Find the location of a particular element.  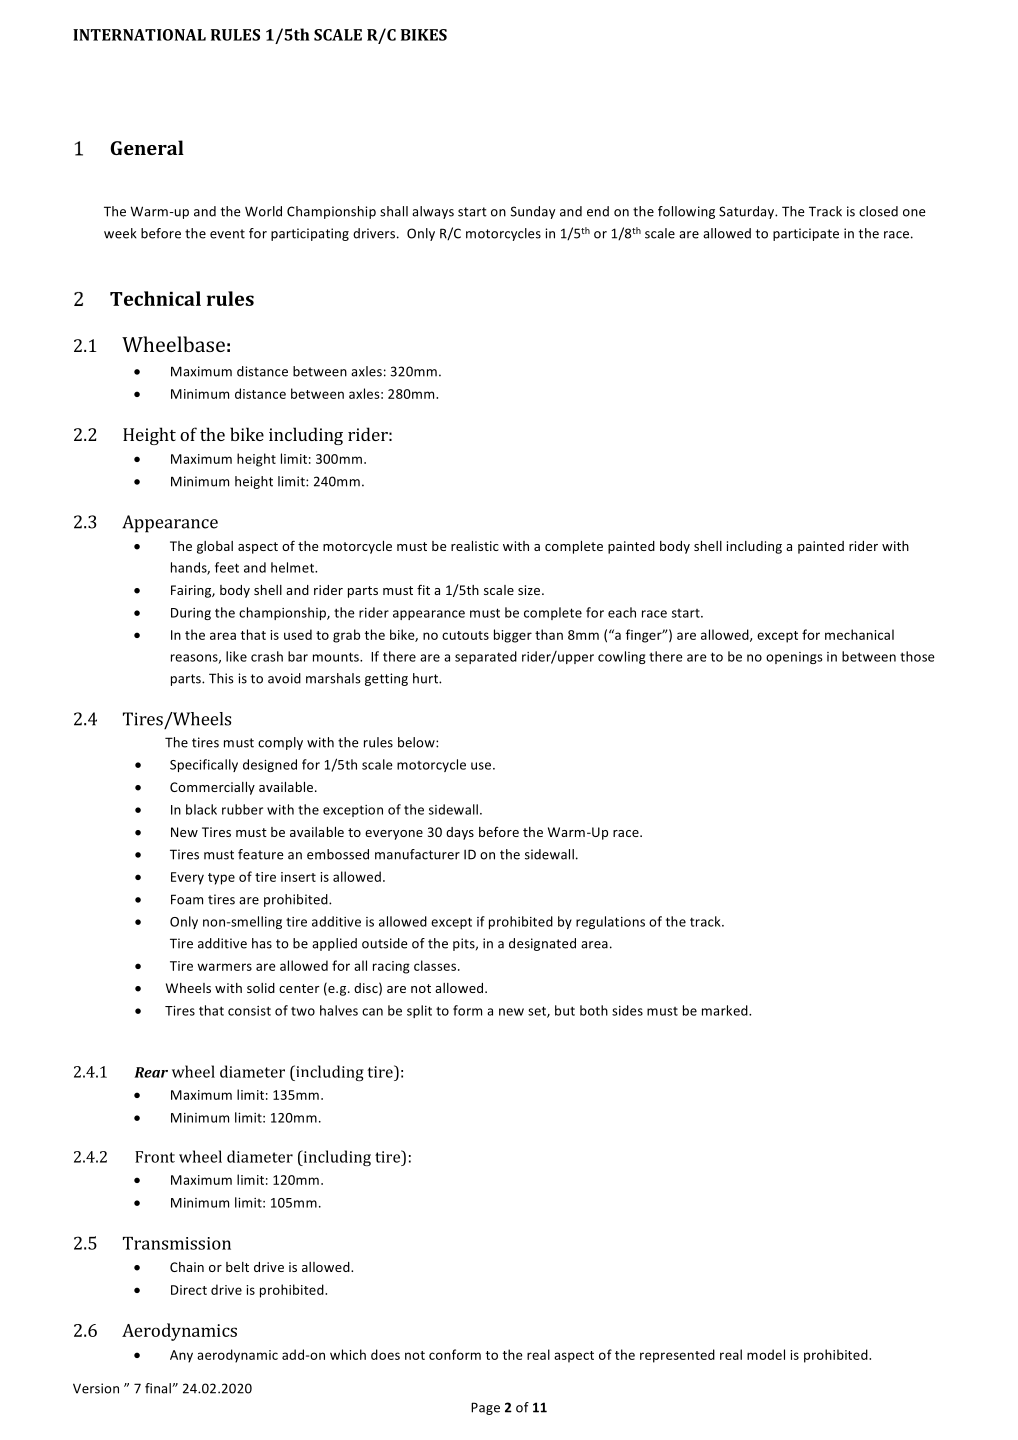

Sunday is located at coordinates (533, 212).
